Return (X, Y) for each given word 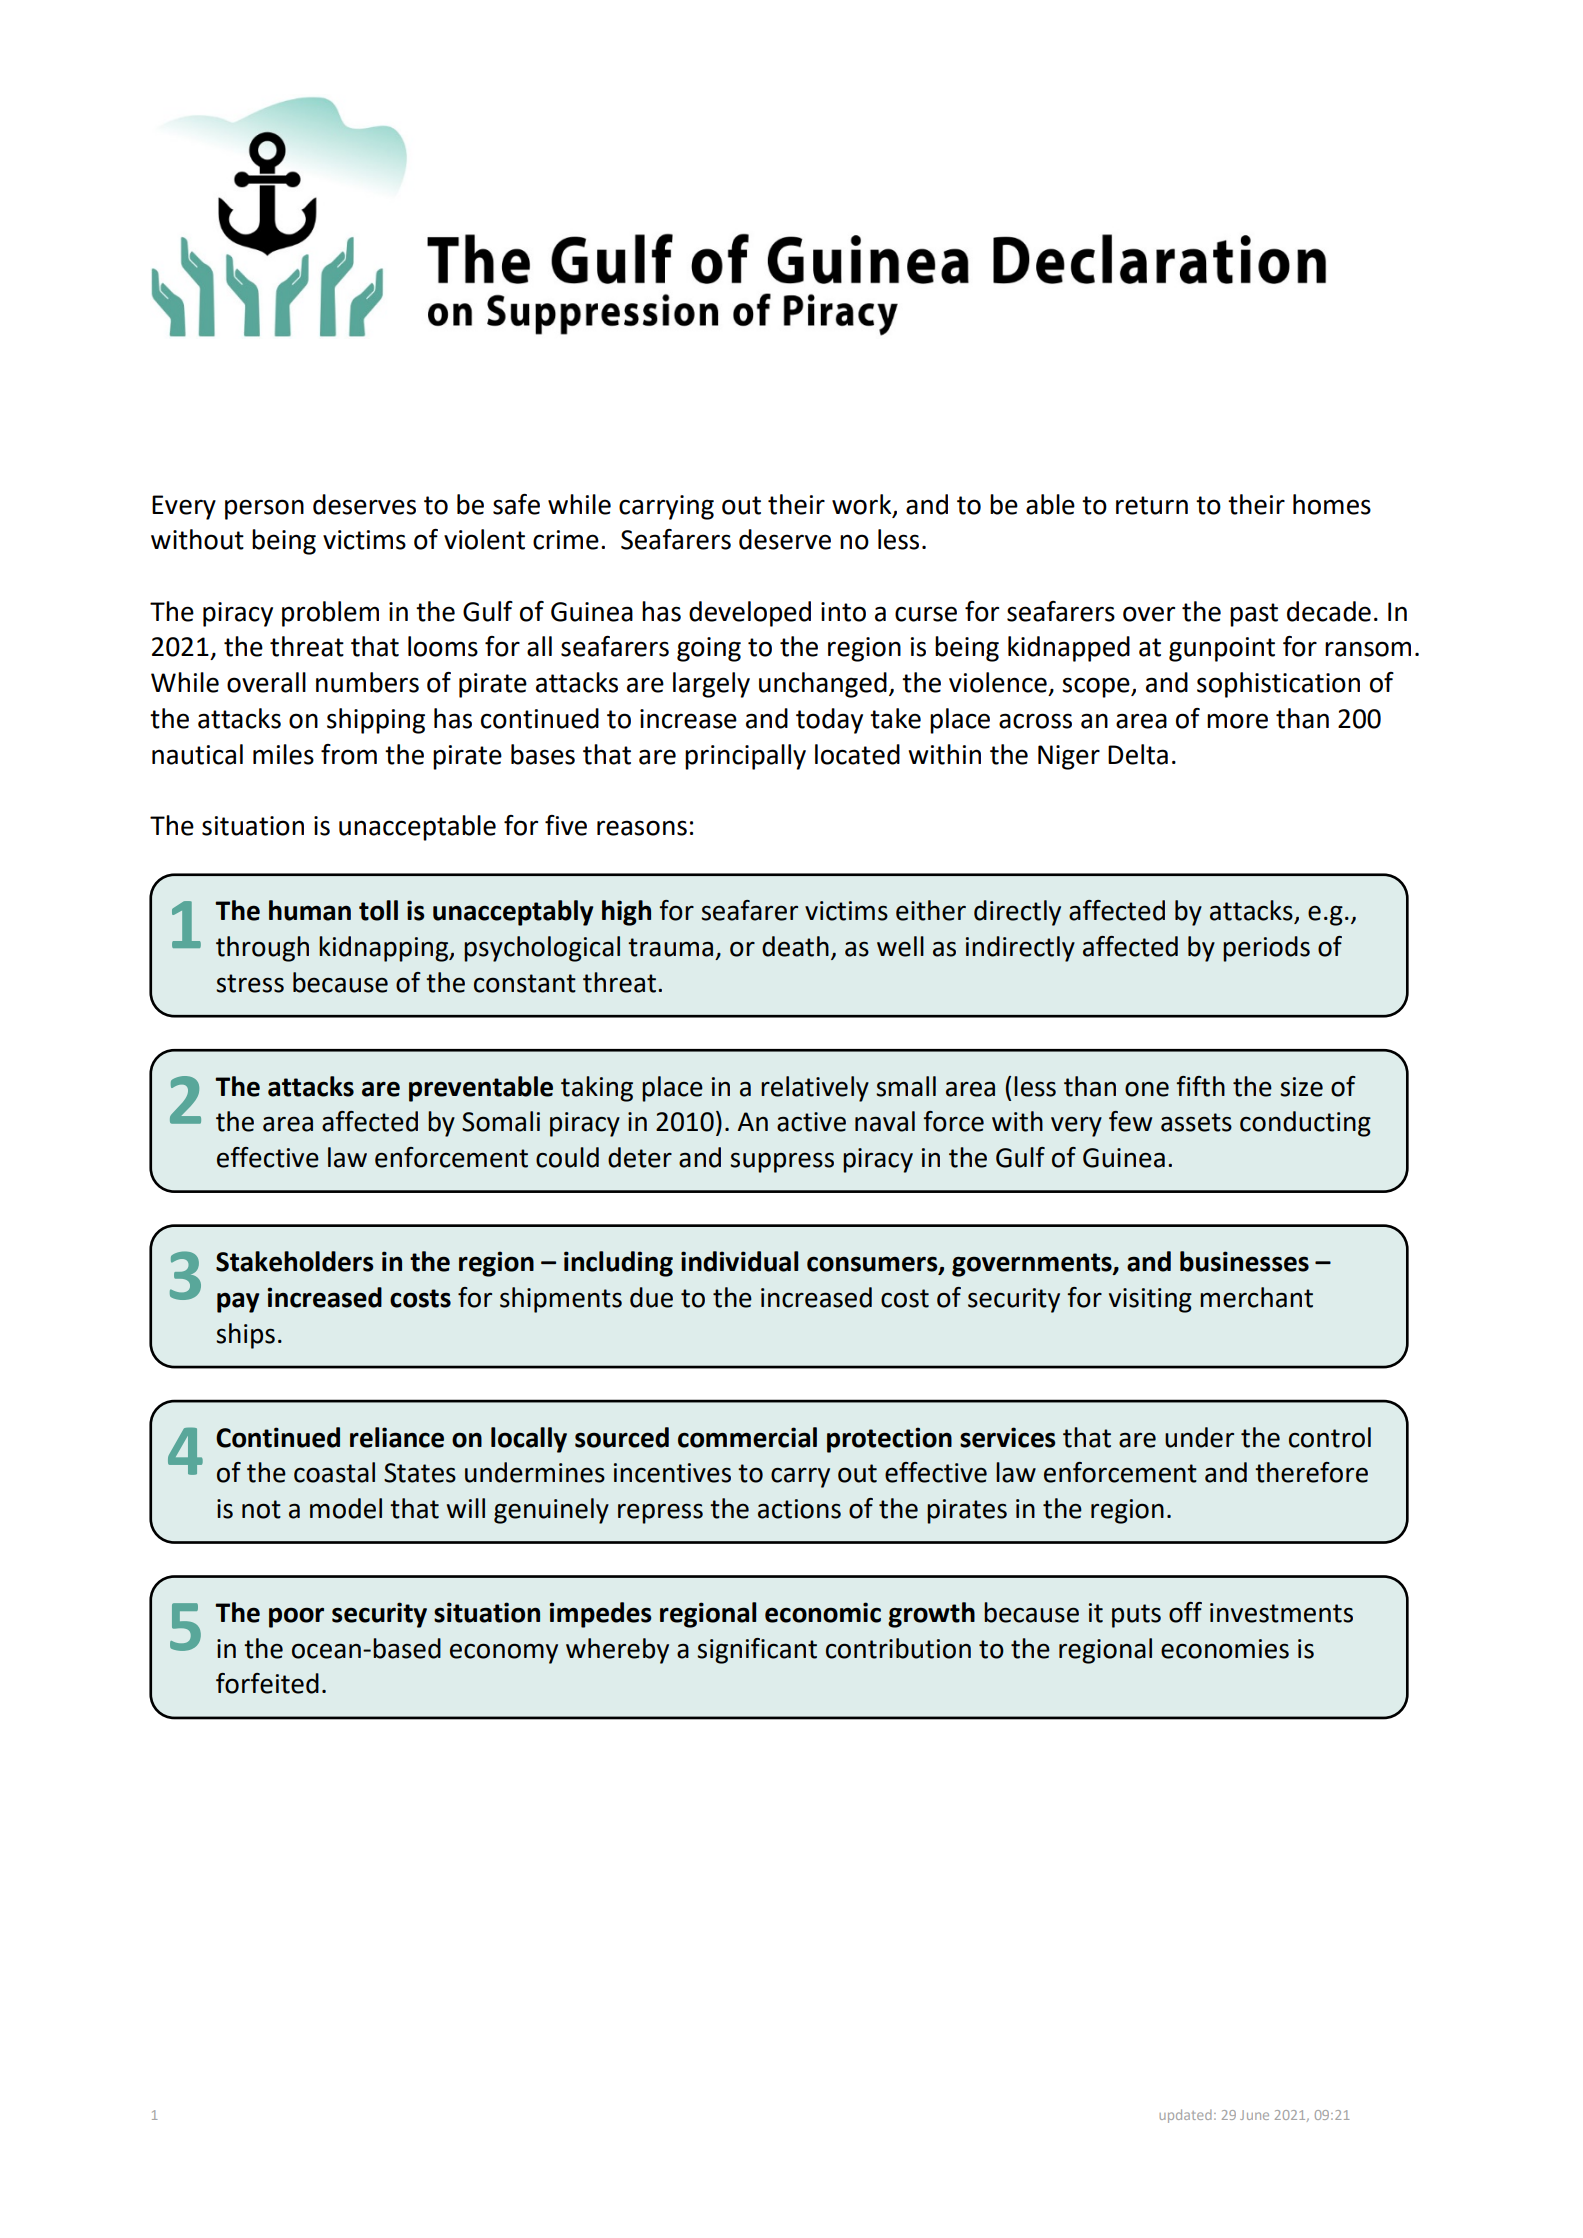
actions (799, 1509)
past (1254, 615)
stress (250, 983)
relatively (815, 1089)
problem (330, 614)
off (1185, 1612)
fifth (1200, 1086)
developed (750, 614)
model (346, 1508)
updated (1185, 2116)
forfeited (267, 1683)
